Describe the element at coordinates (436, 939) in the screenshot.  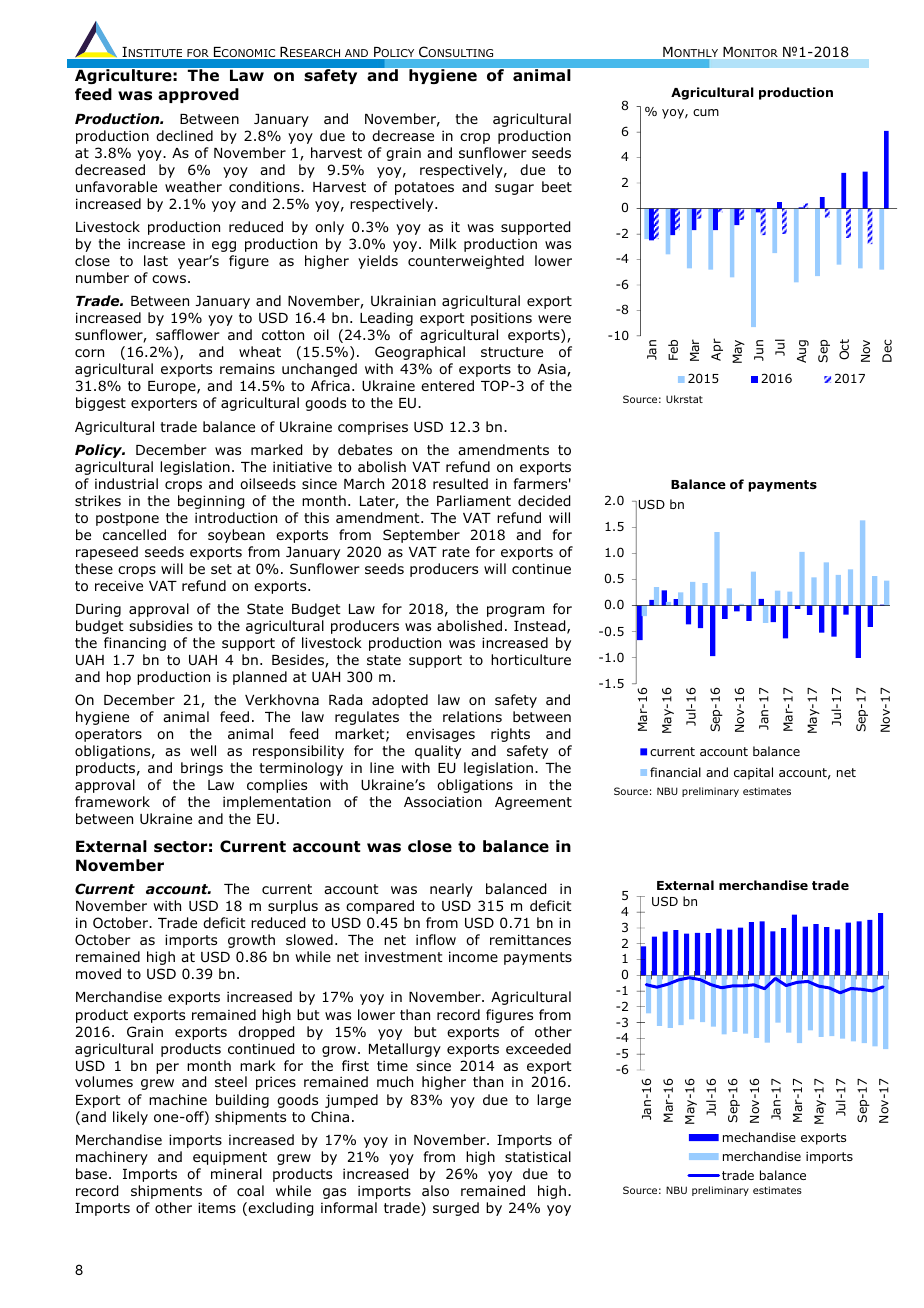
I see `inflow` at that location.
